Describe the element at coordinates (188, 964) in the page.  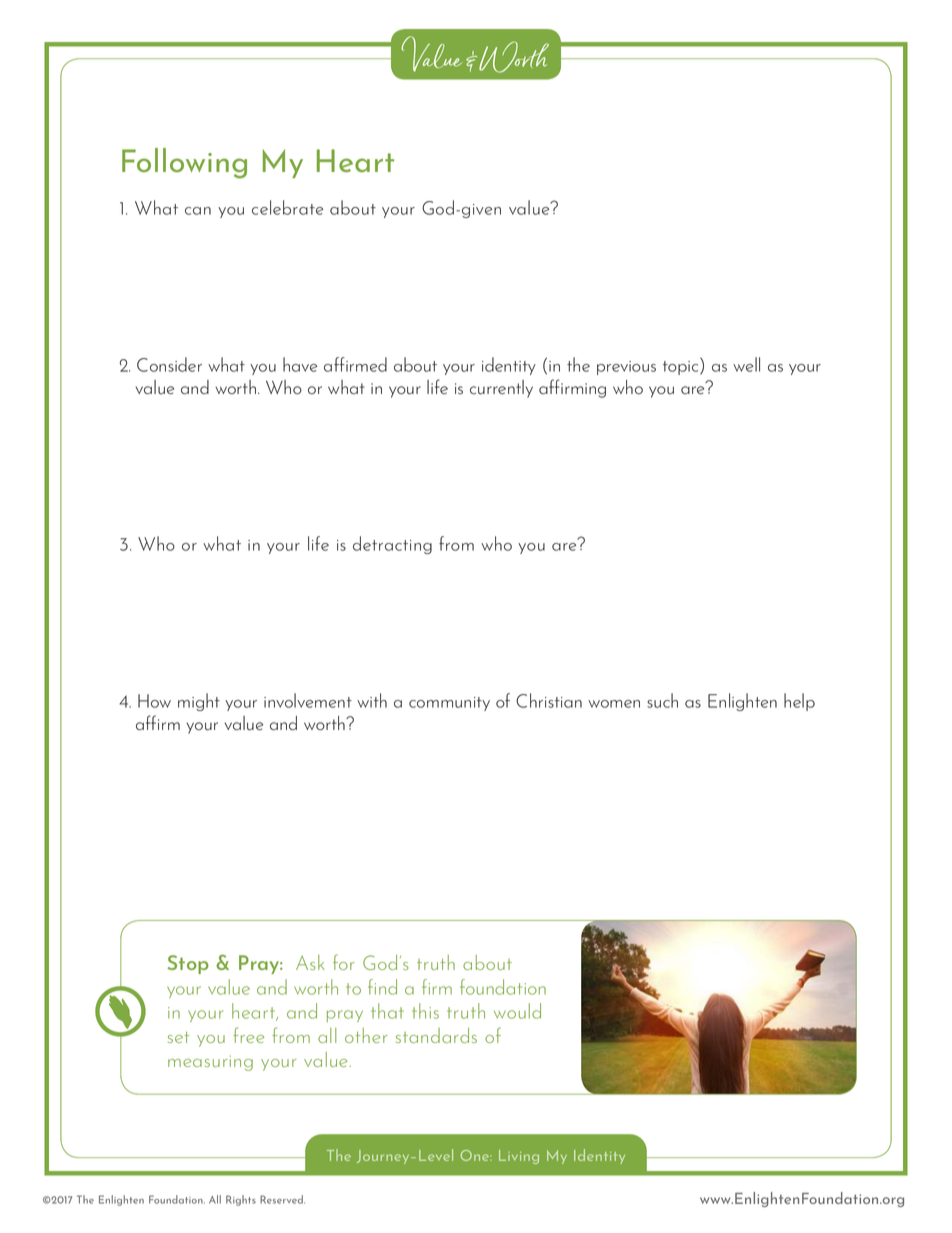
I see `Stop` at that location.
